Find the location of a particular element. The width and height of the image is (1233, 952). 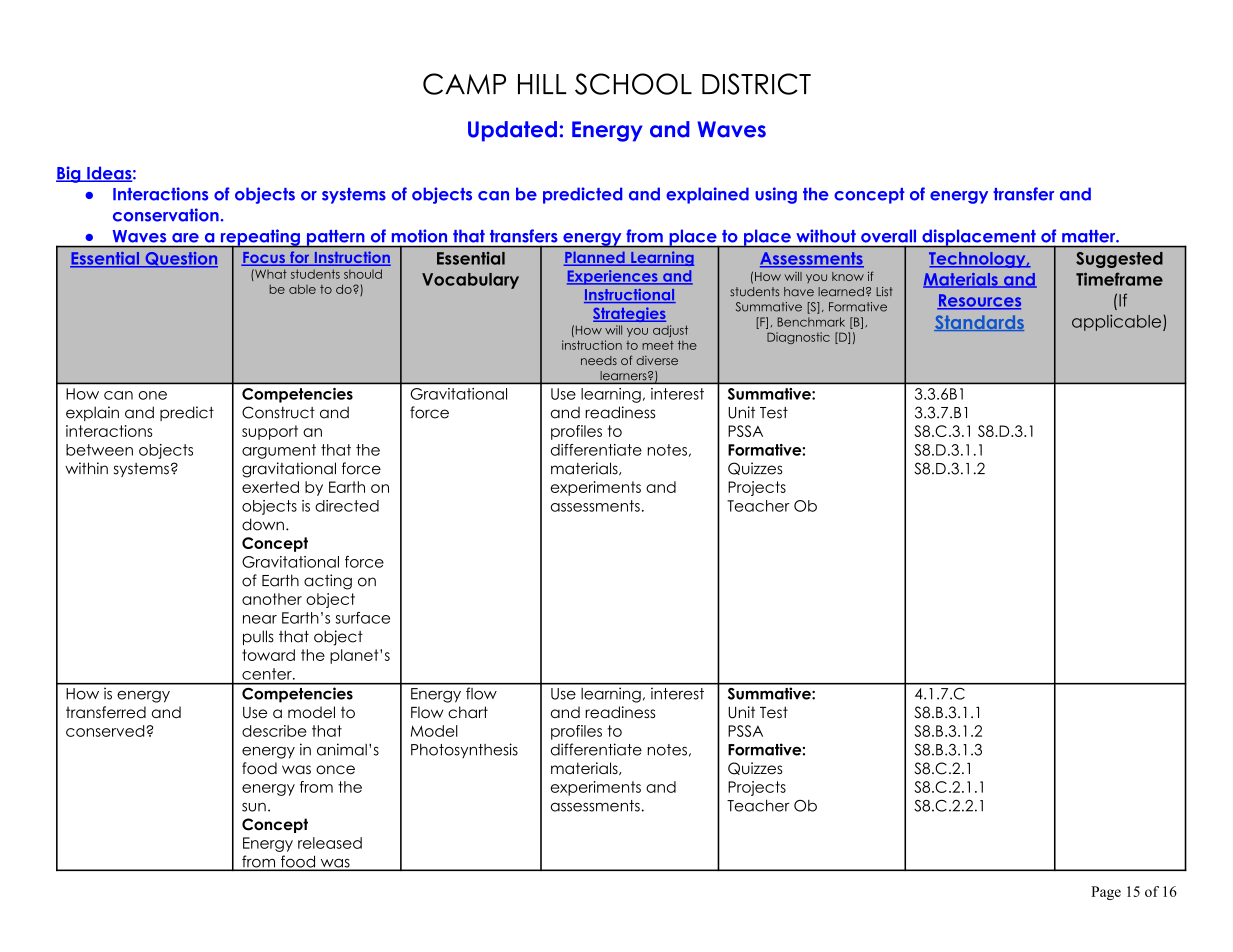

near is located at coordinates (260, 619).
